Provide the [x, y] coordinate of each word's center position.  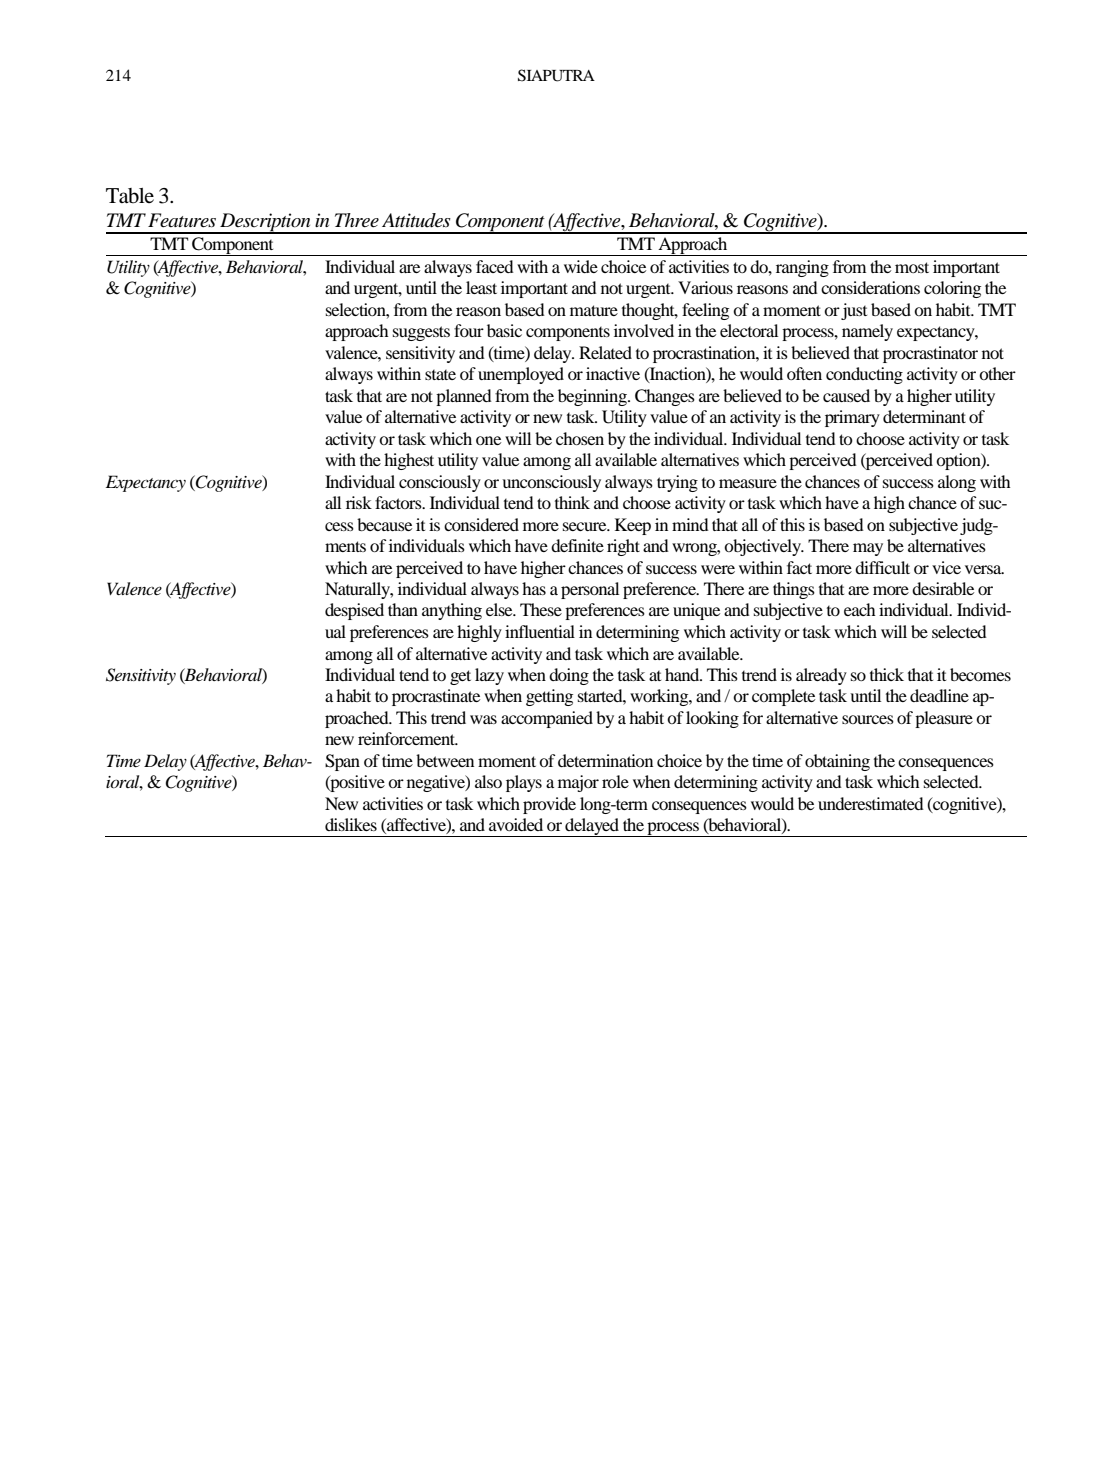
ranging [802, 268]
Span [342, 762]
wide [581, 266]
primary [852, 418]
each [860, 609]
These [541, 609]
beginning [593, 397]
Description [265, 223]
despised [354, 611]
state [440, 375]
